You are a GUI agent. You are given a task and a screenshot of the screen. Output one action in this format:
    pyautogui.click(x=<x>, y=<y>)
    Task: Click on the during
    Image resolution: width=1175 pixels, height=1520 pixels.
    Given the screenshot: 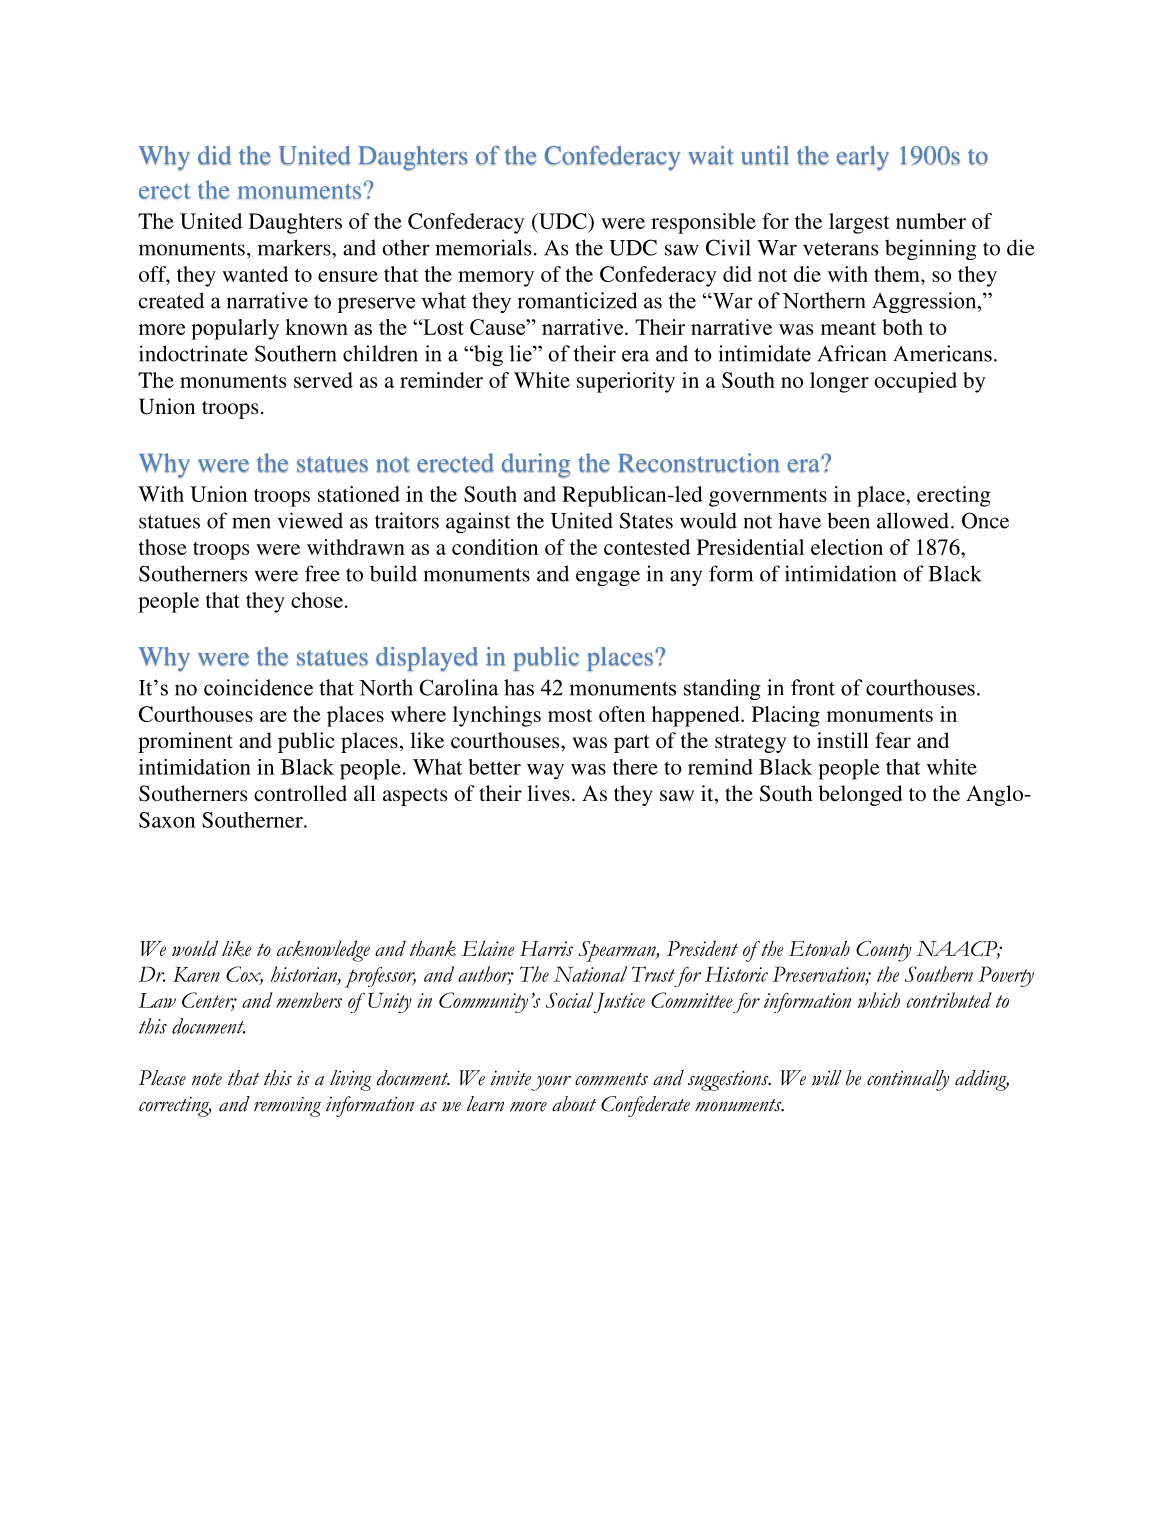 What is the action you would take?
    pyautogui.click(x=536, y=465)
